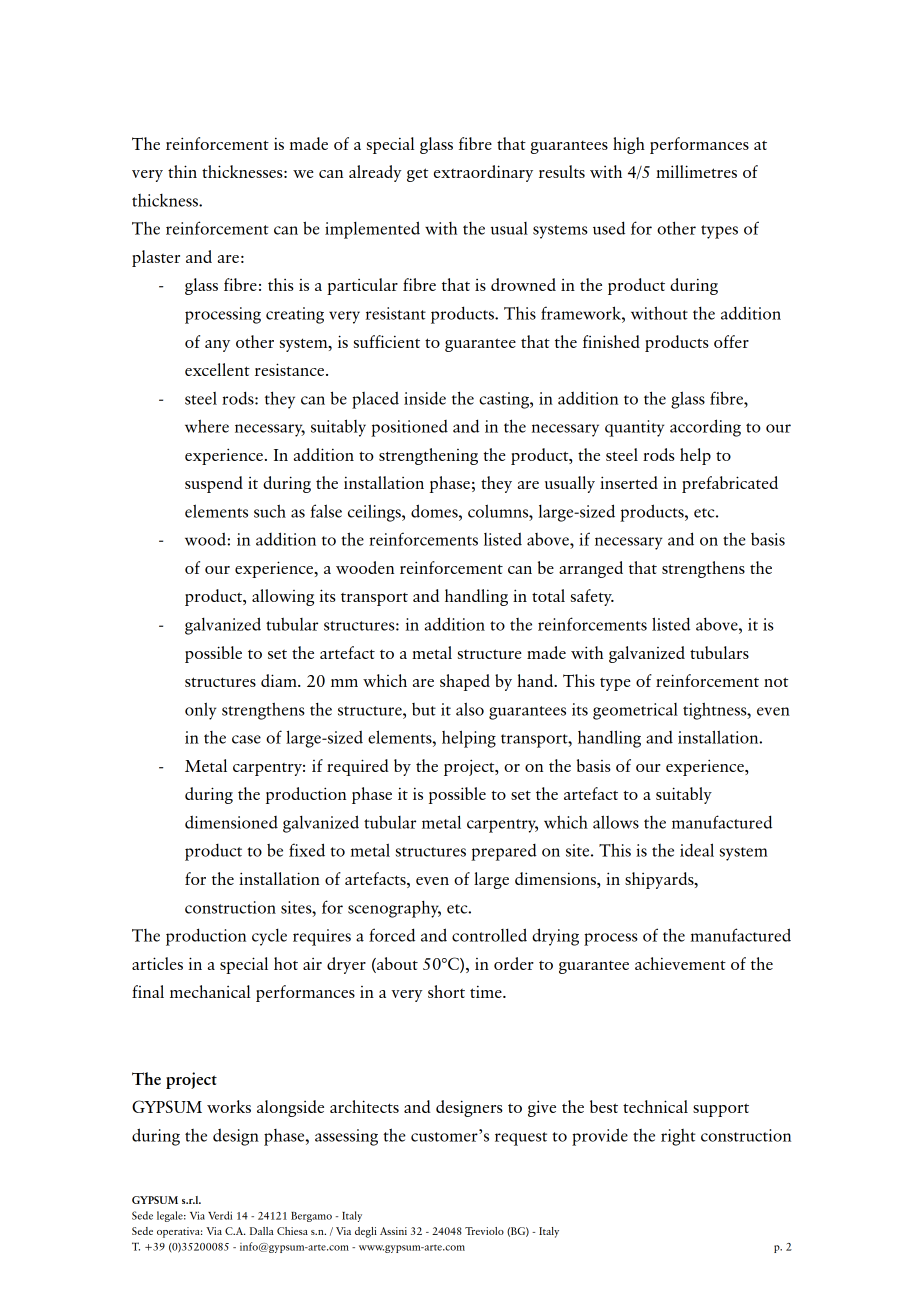 The image size is (924, 1308). What do you see at coordinates (521, 1139) in the page?
I see `request` at bounding box center [521, 1139].
